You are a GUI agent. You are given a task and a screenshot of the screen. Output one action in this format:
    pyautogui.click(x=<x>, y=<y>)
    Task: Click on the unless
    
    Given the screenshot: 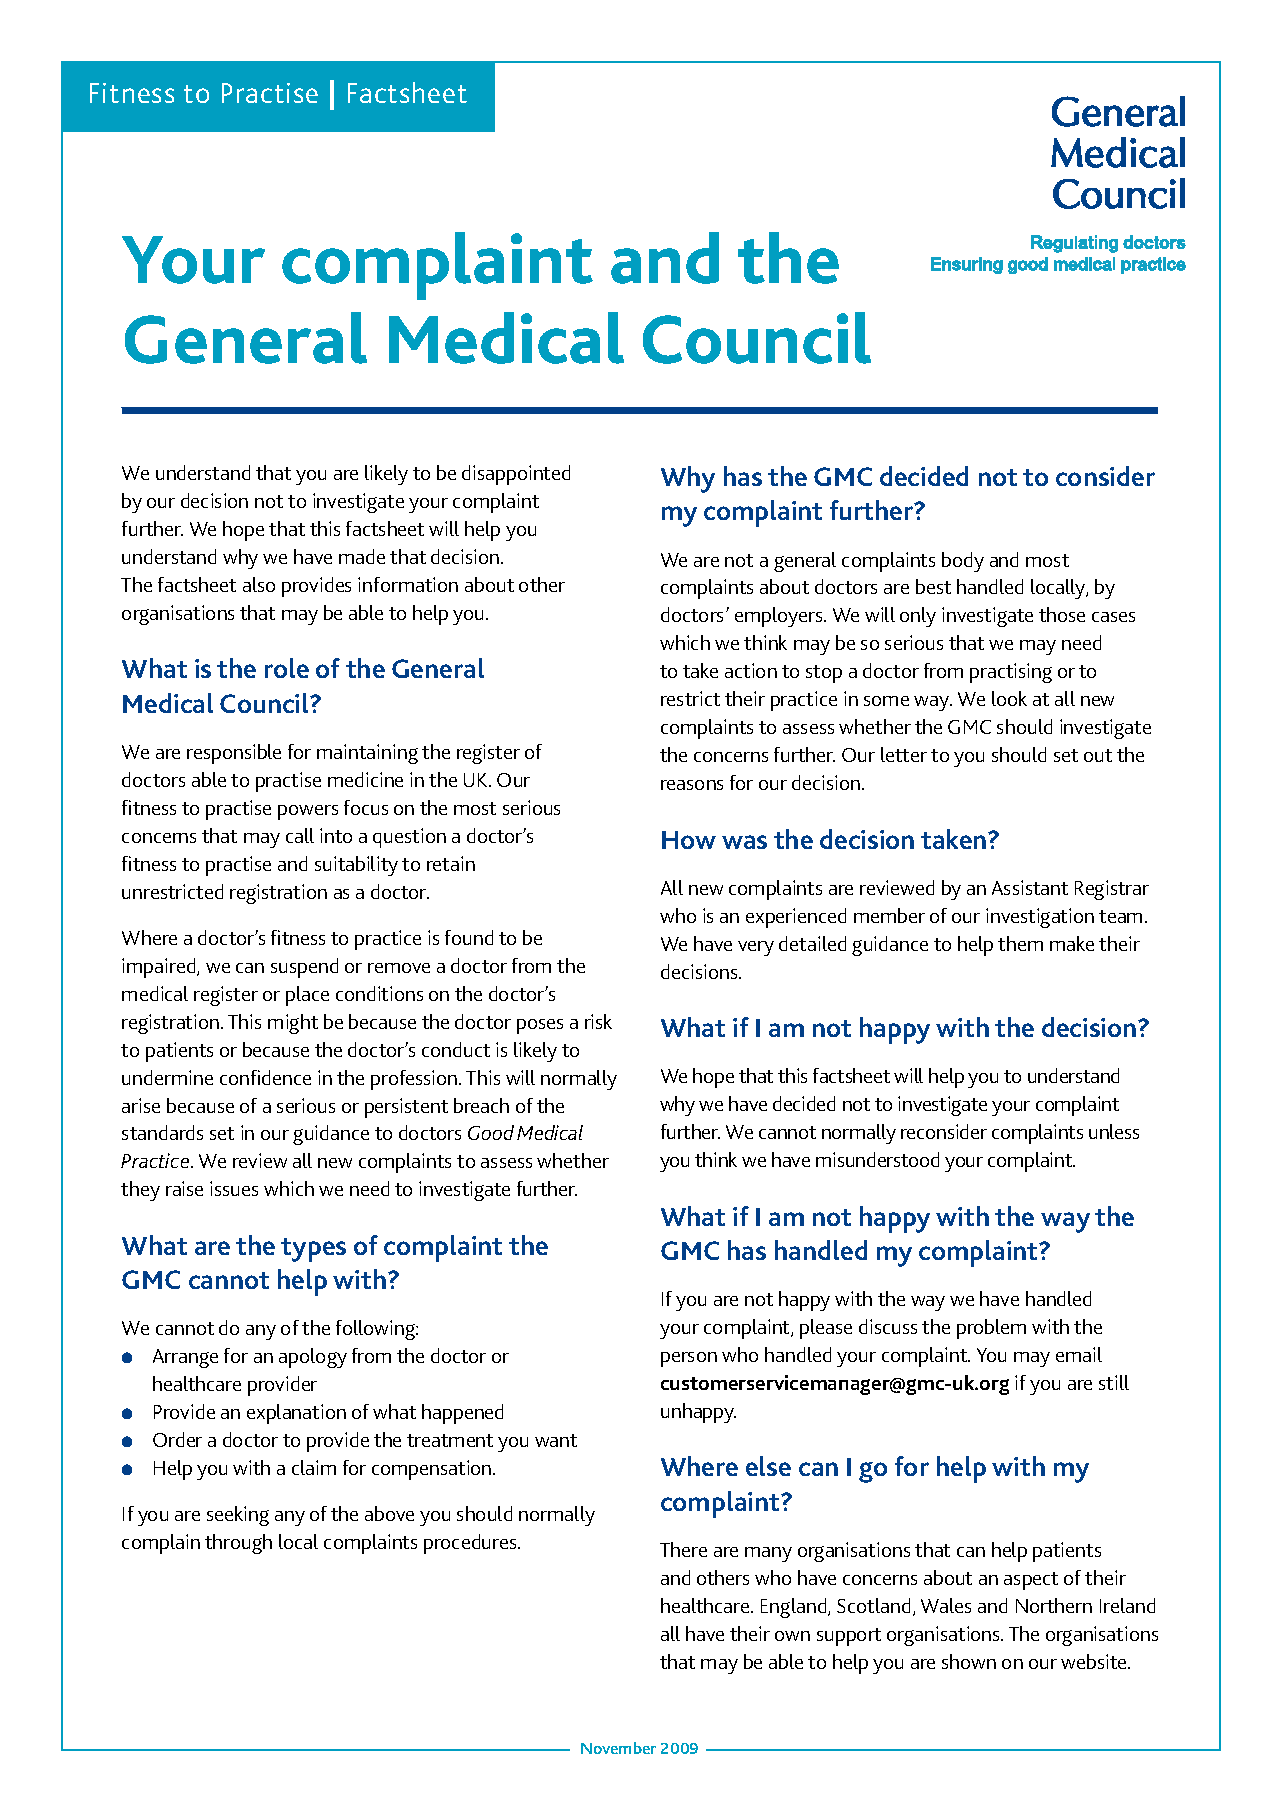 What is the action you would take?
    pyautogui.click(x=1114, y=1131)
